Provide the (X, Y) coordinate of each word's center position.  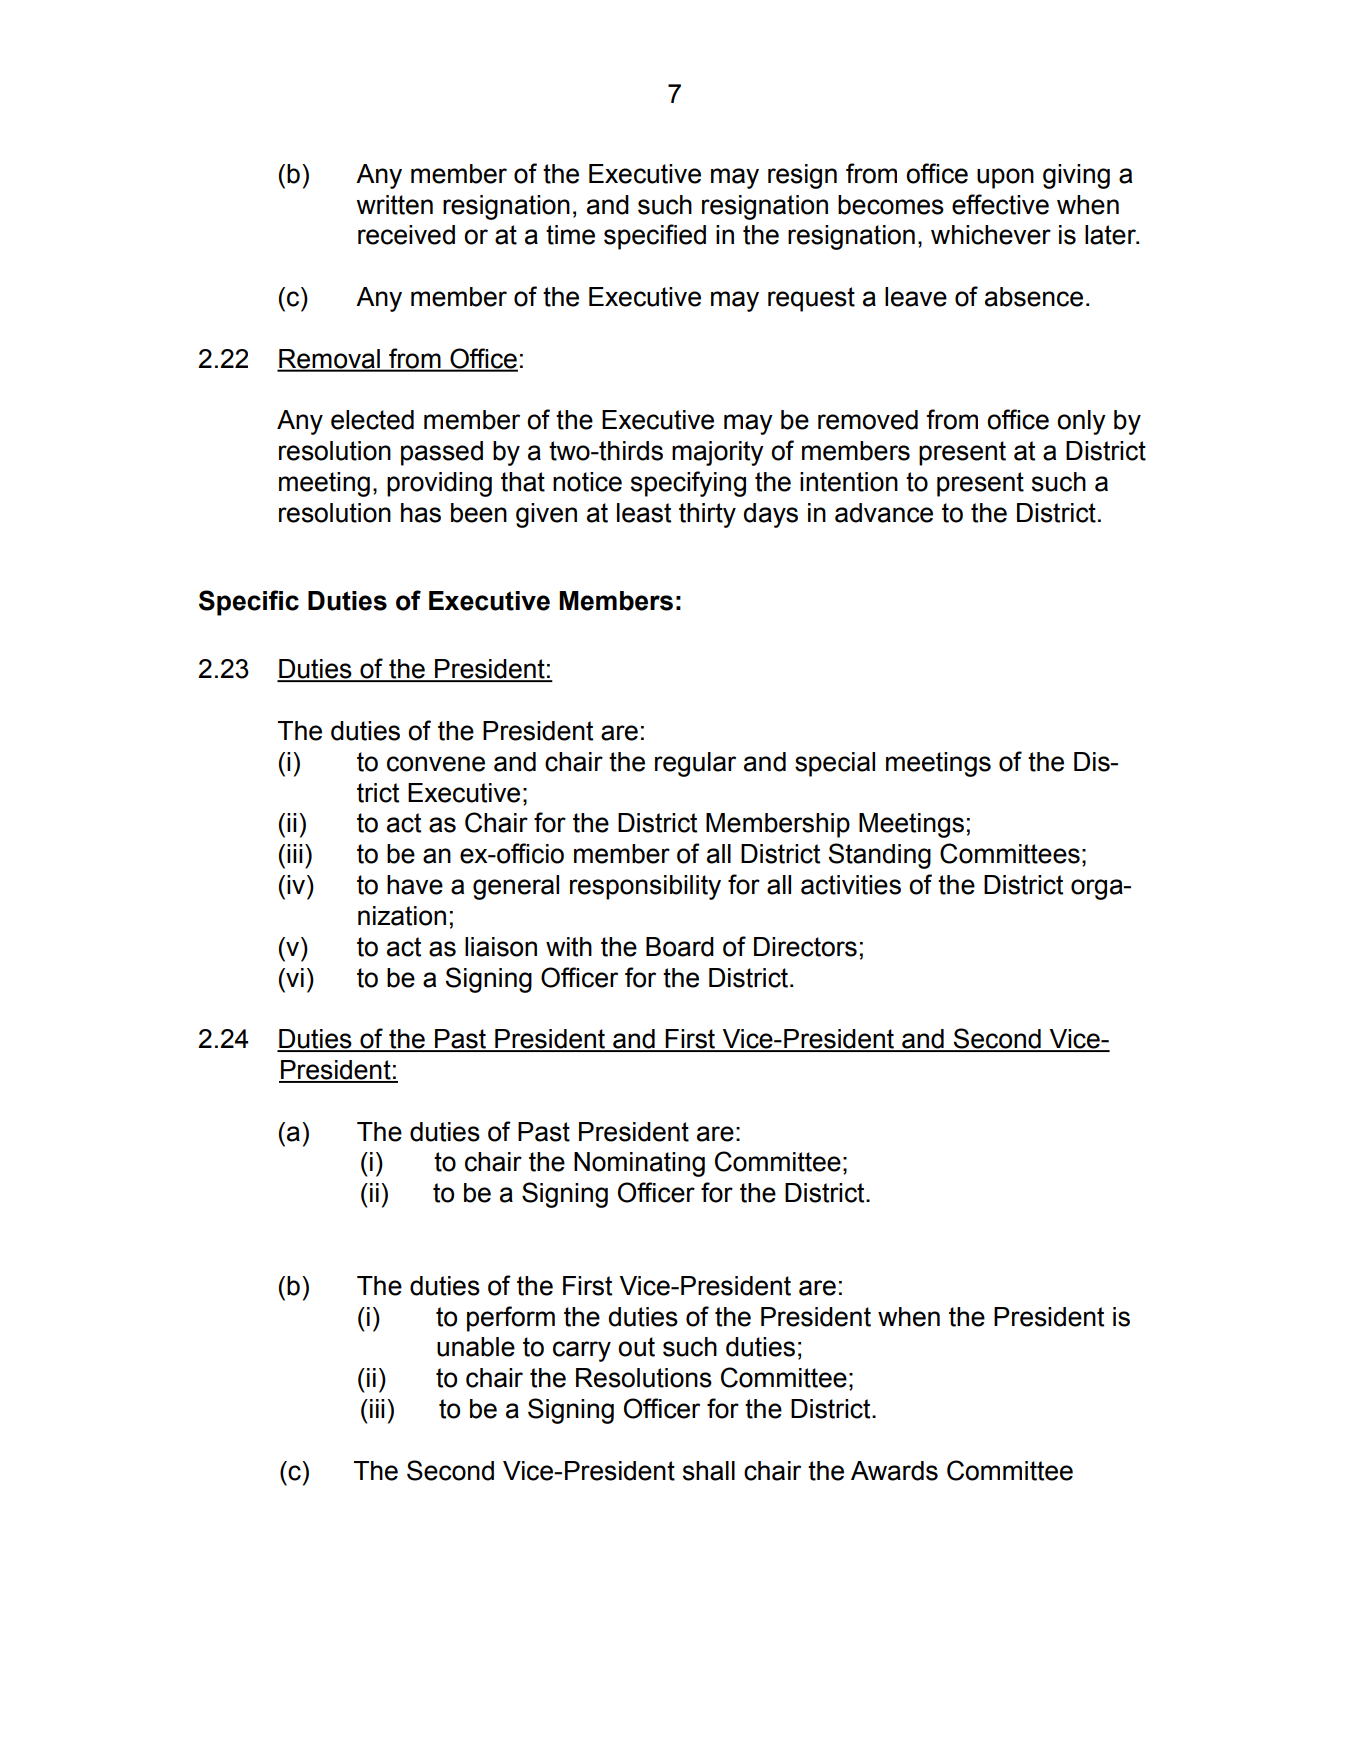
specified (655, 237)
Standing (879, 856)
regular (695, 764)
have (415, 885)
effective (1000, 204)
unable (476, 1347)
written (394, 205)
